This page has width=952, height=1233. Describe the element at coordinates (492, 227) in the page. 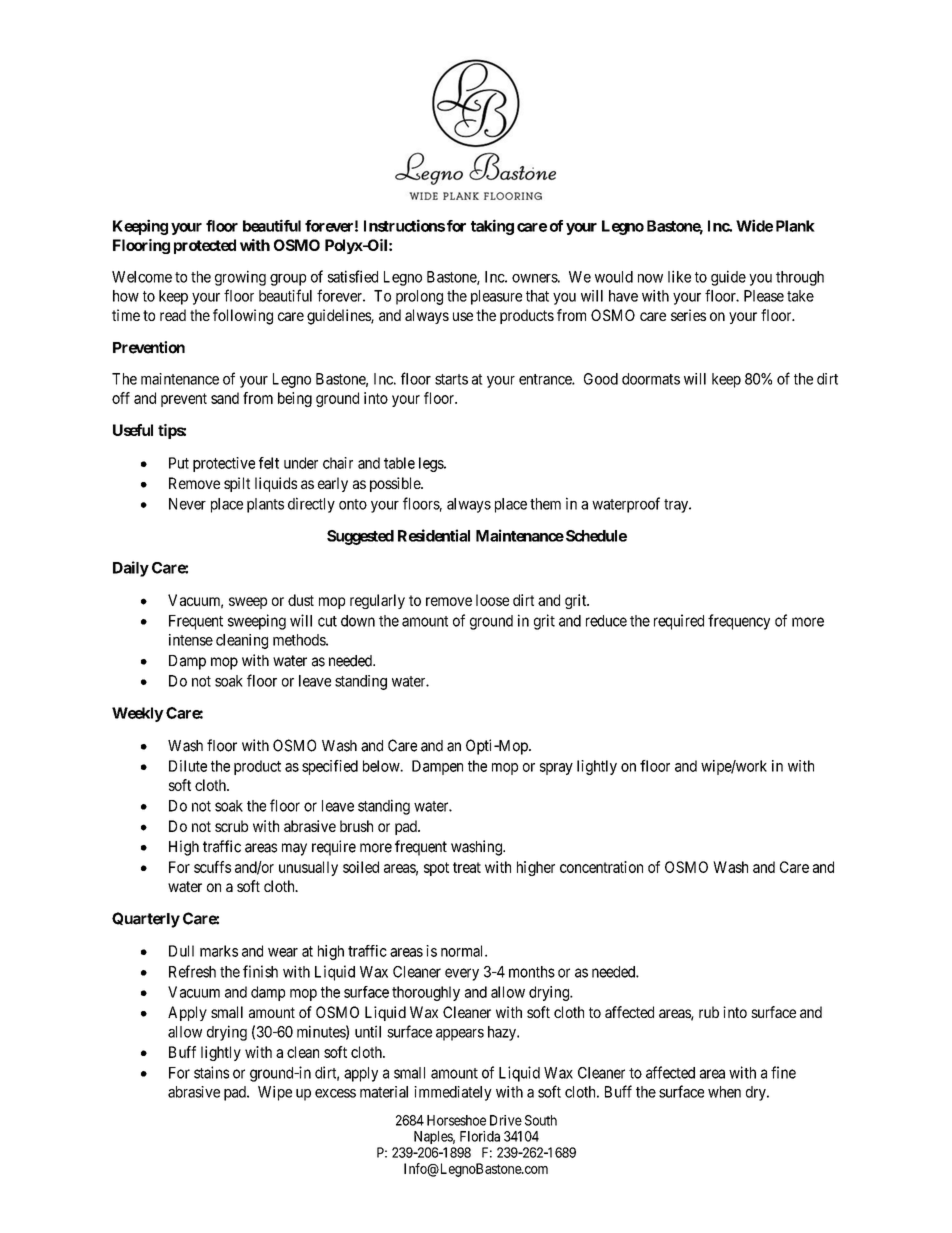

I see `taking` at that location.
